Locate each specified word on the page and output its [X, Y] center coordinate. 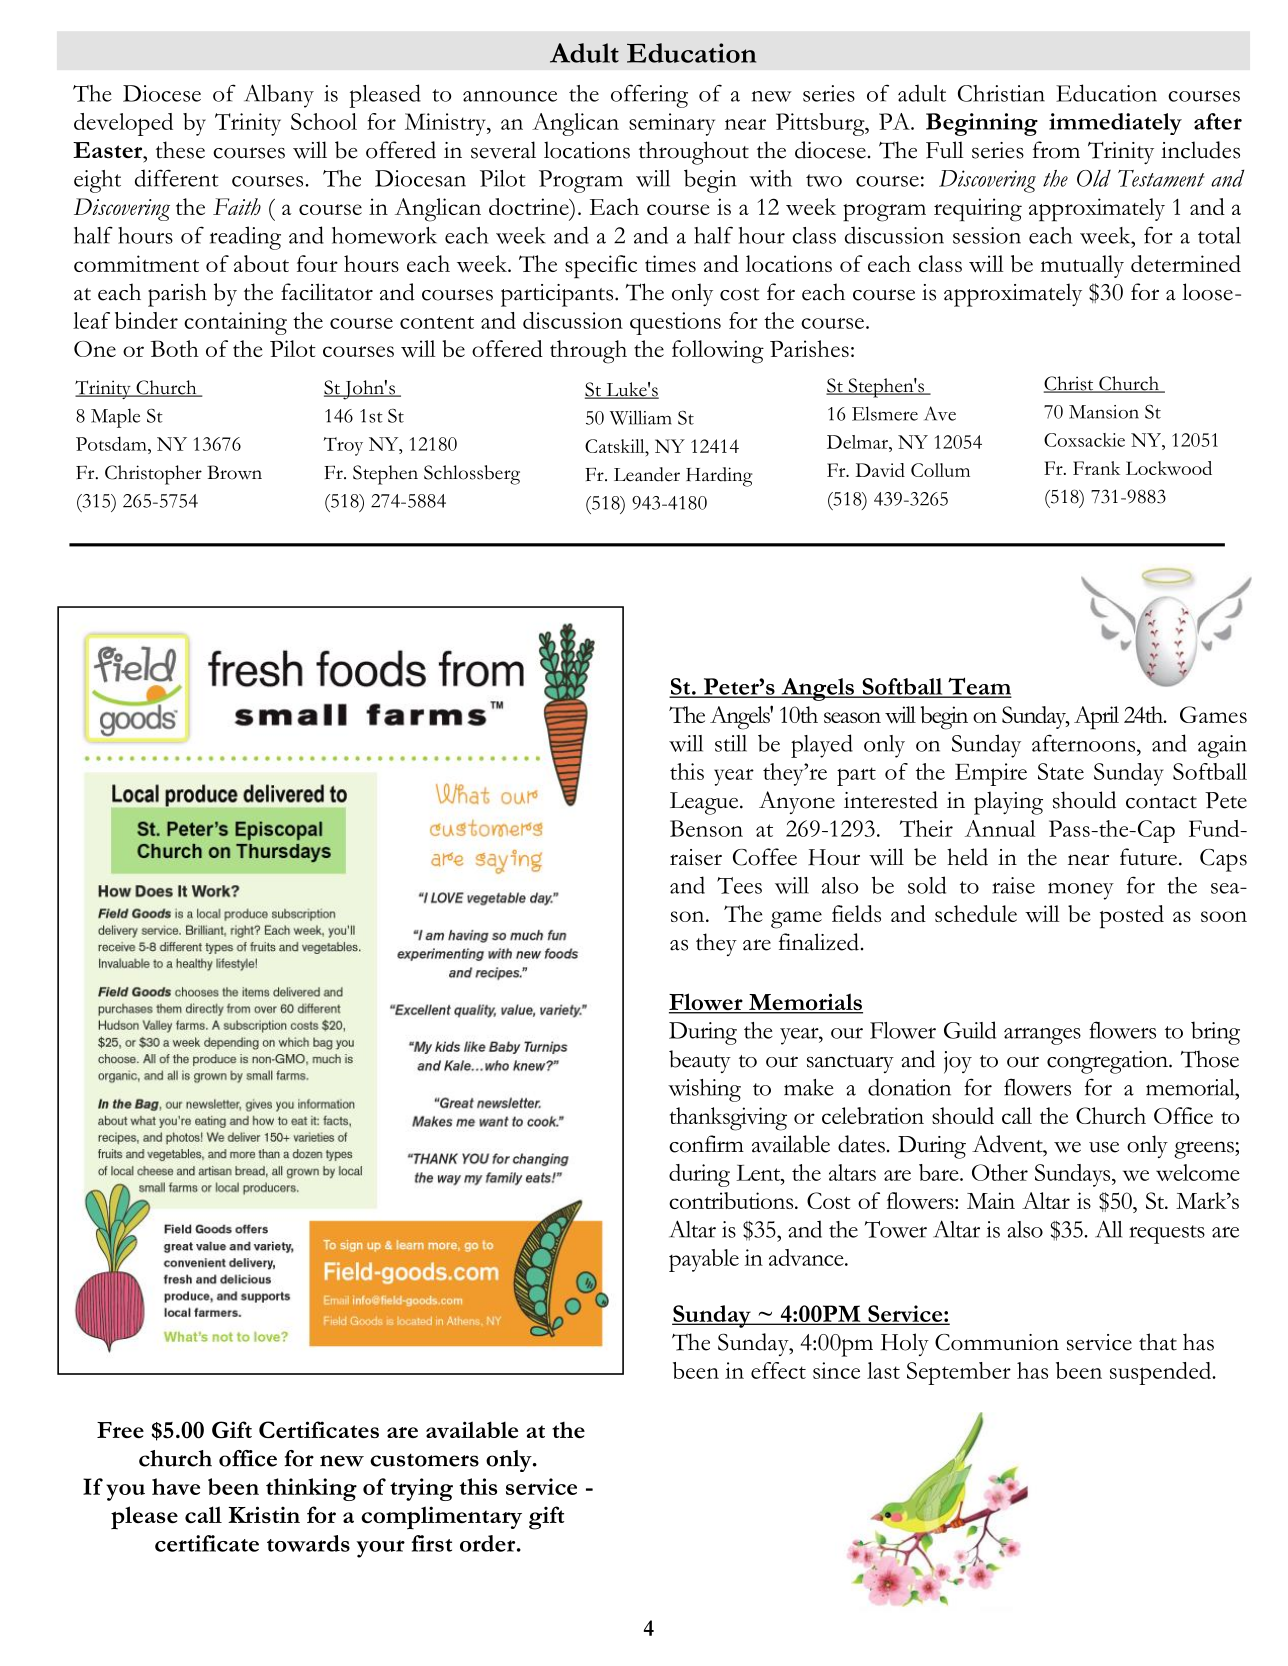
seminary [672, 124]
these [180, 150]
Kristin [264, 1514]
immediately [1115, 124]
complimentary [441, 1517]
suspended [1161, 1373]
